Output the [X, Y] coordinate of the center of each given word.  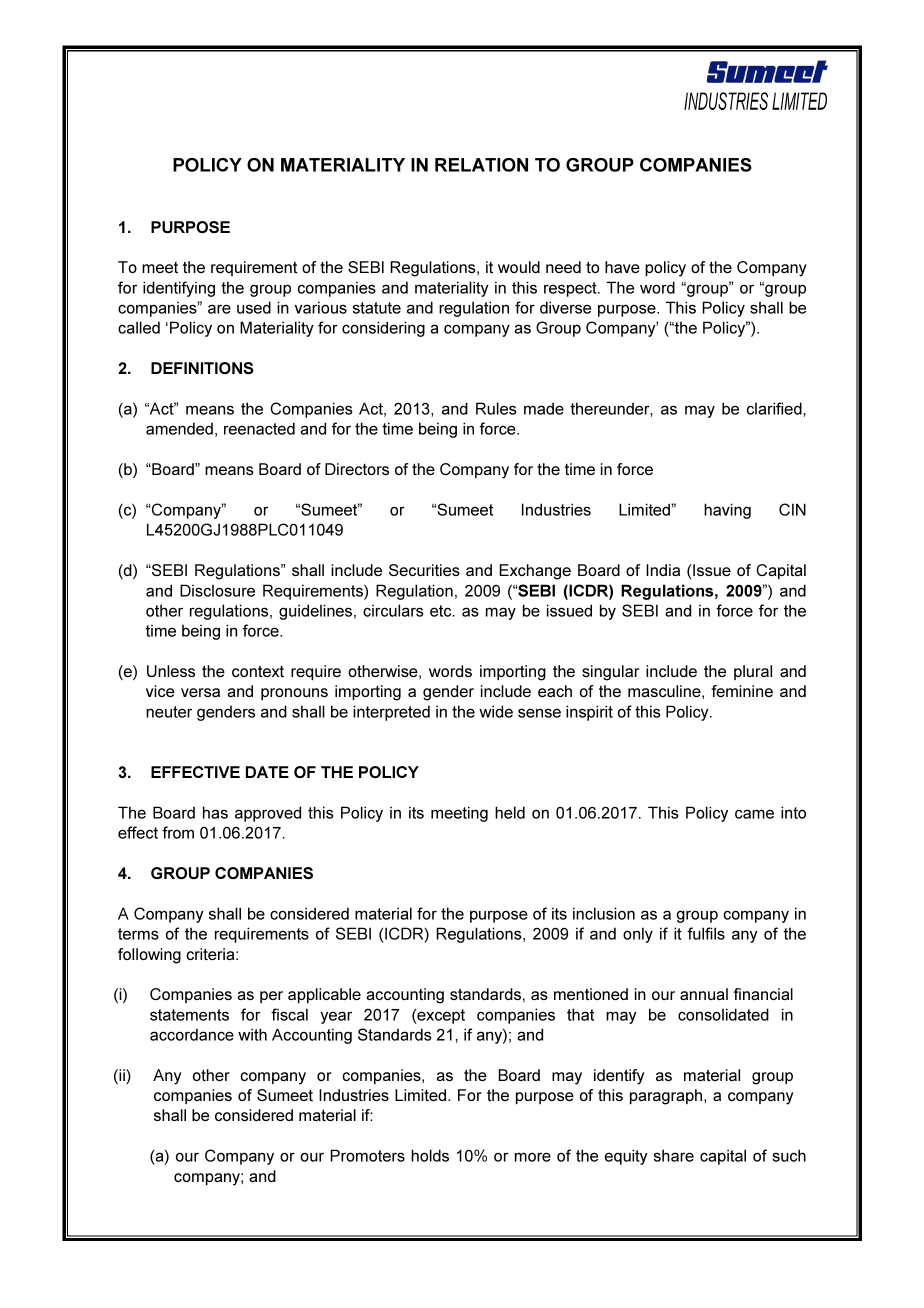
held [510, 812]
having [727, 511]
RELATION [481, 165]
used [254, 307]
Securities [424, 570]
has [215, 812]
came [754, 814]
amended [179, 428]
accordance [192, 1034]
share [674, 1155]
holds [430, 1155]
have [622, 267]
